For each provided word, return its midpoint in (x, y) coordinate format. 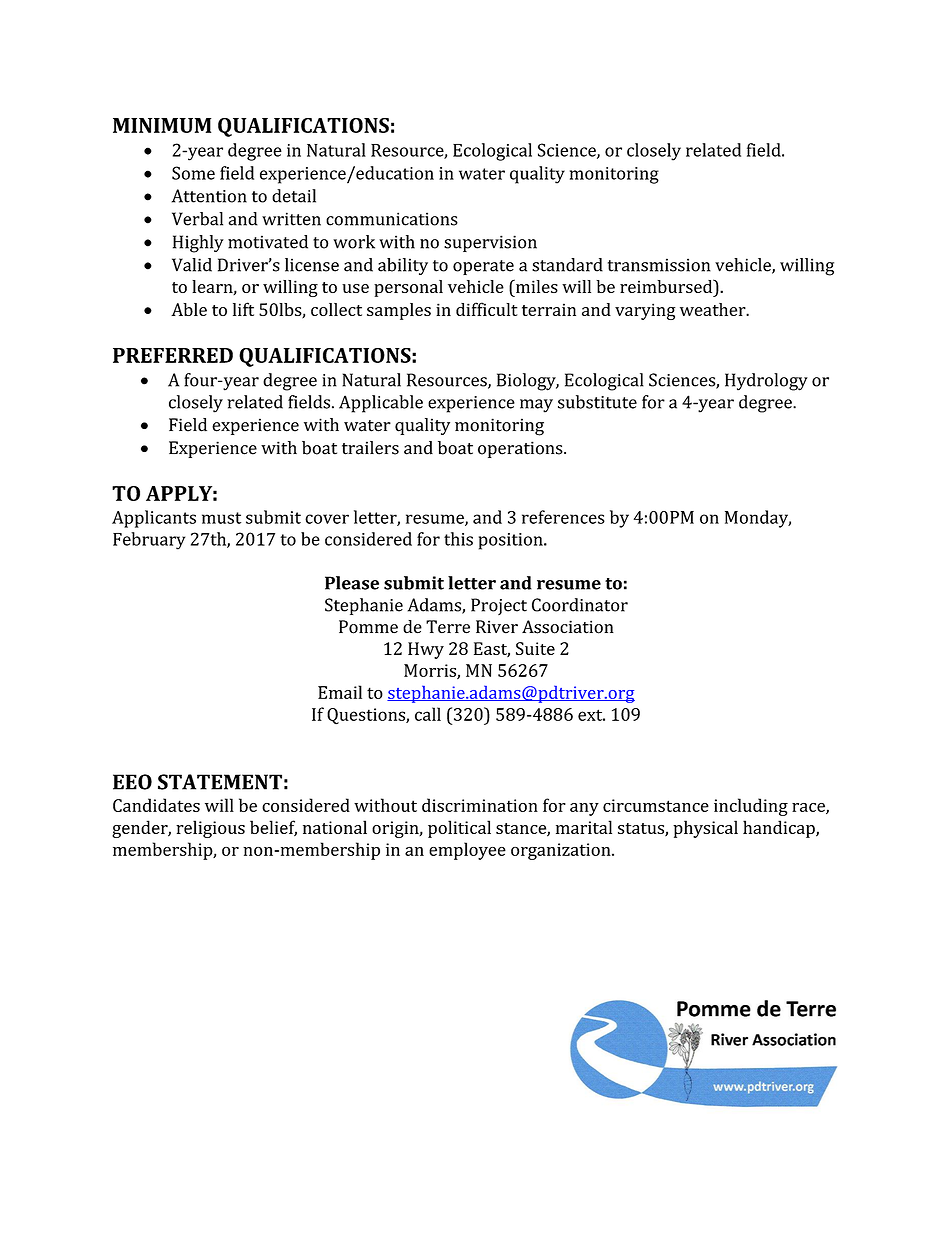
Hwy (426, 650)
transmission (659, 265)
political (459, 829)
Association (568, 627)
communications (392, 219)
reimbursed (667, 286)
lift (243, 309)
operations (521, 449)
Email (340, 692)
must (221, 518)
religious (210, 829)
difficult (487, 309)
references (563, 517)
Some (193, 173)
